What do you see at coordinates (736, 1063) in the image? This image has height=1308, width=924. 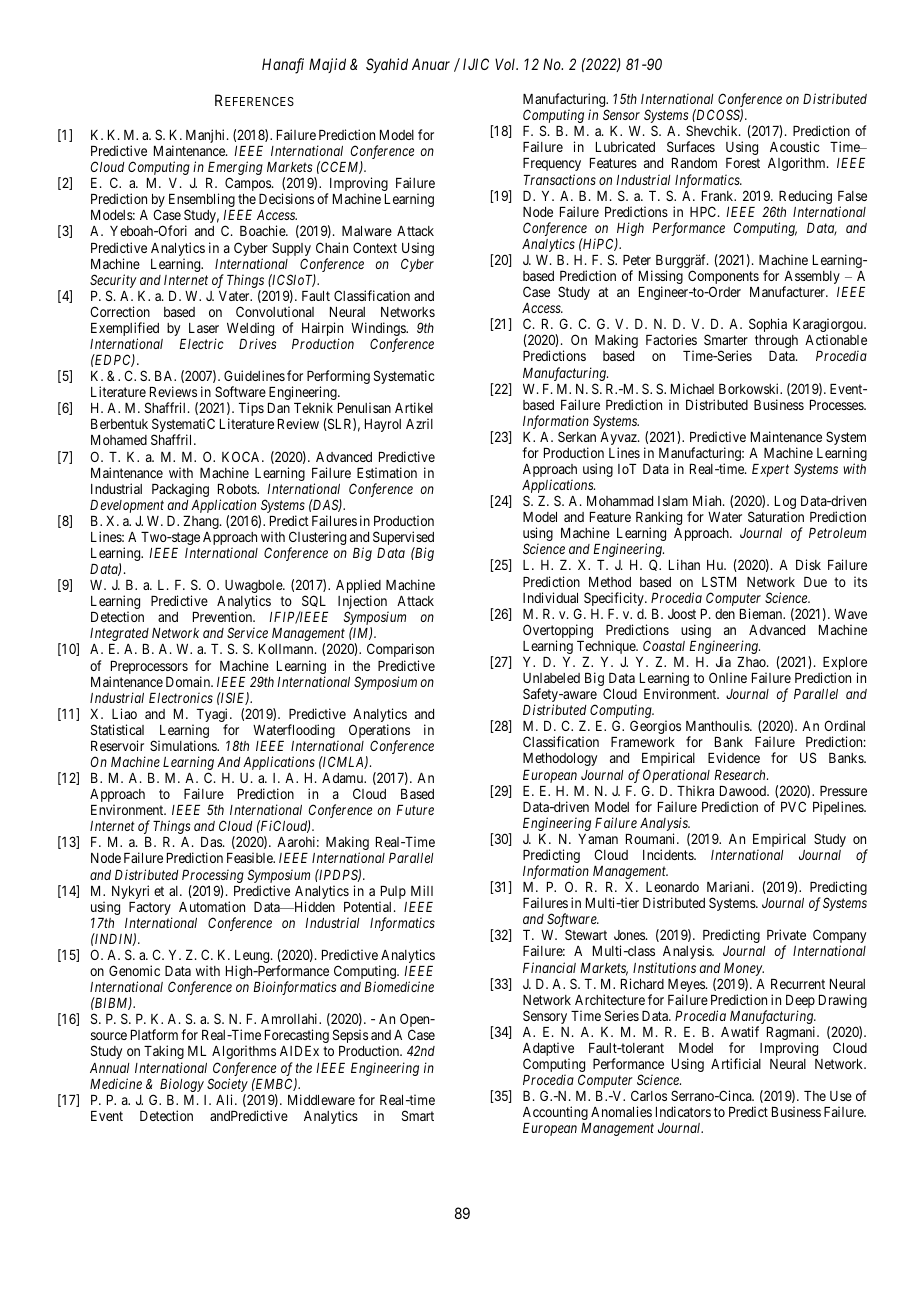 I see `Artificial` at bounding box center [736, 1063].
